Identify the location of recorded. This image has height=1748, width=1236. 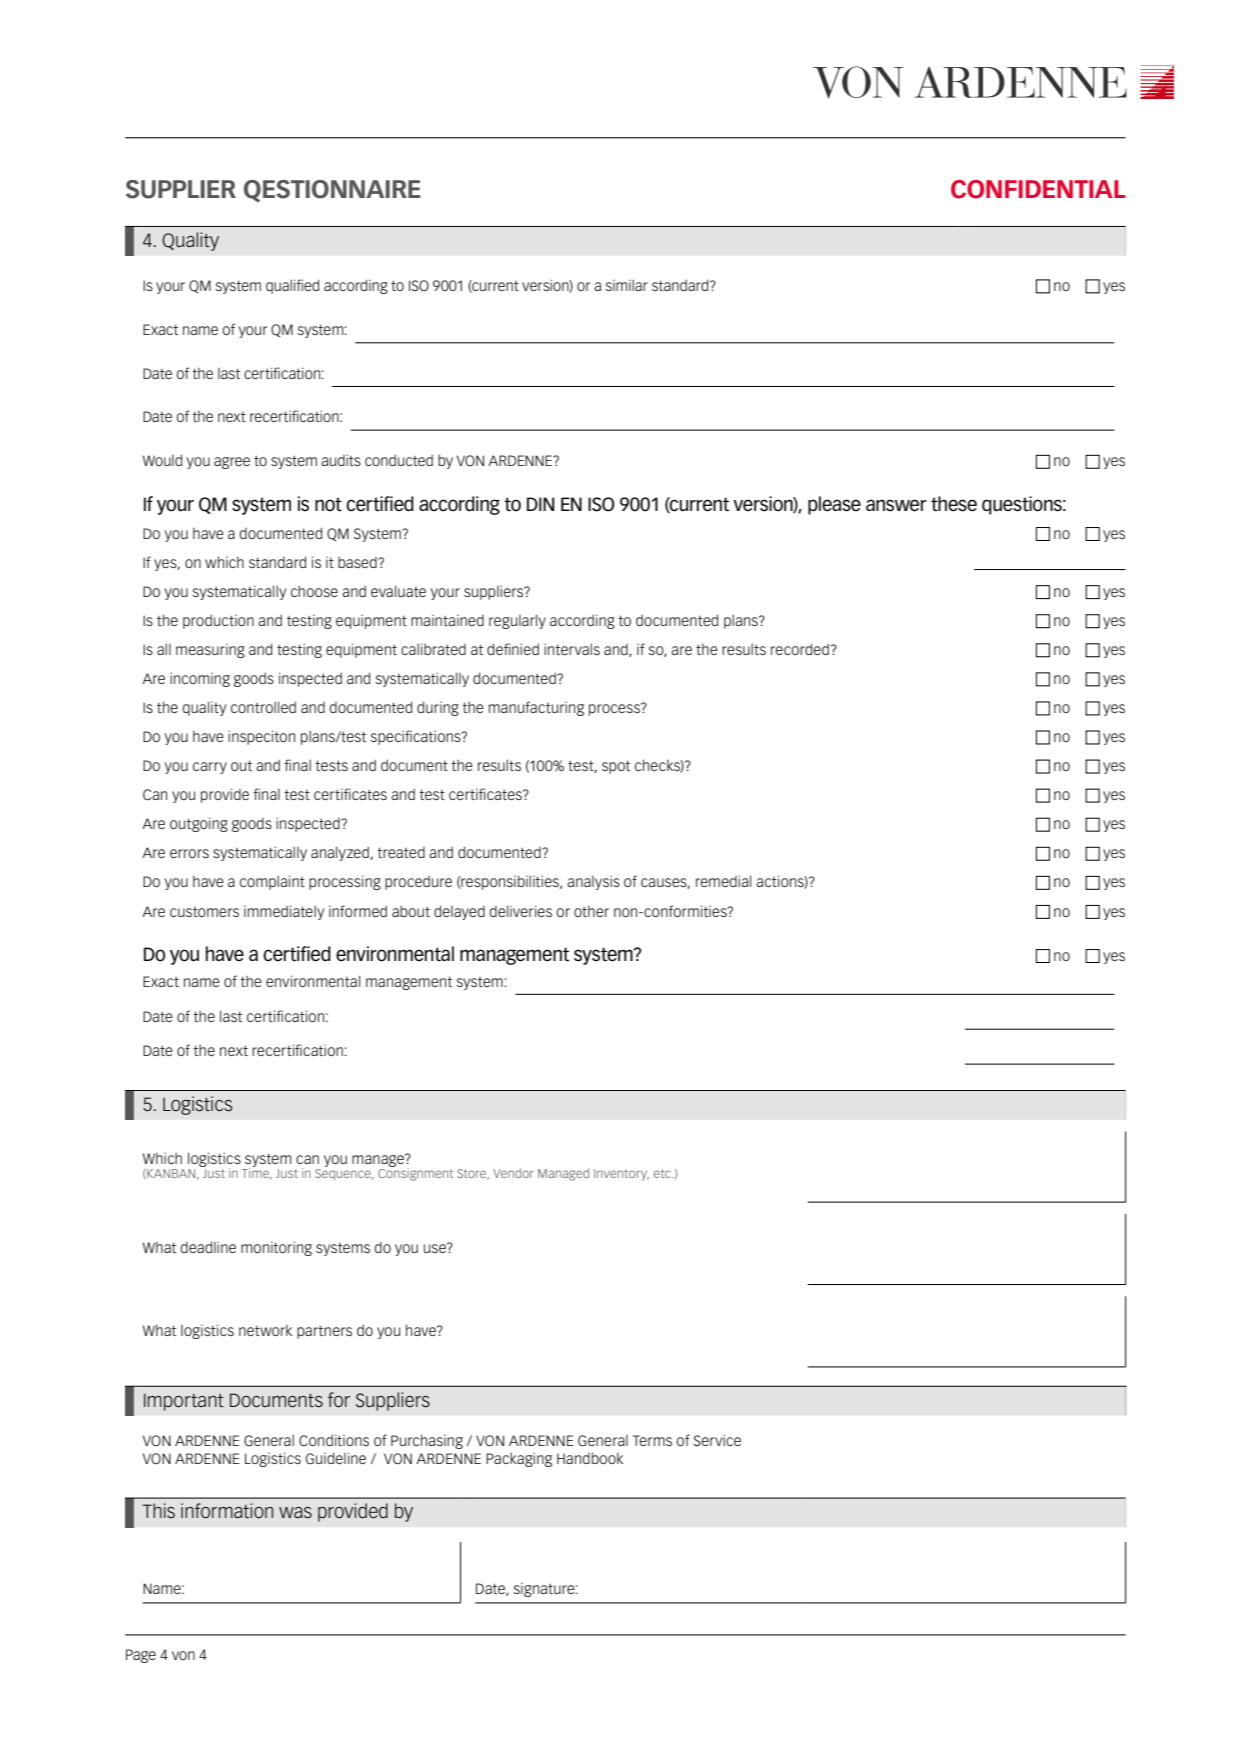
(800, 649).
